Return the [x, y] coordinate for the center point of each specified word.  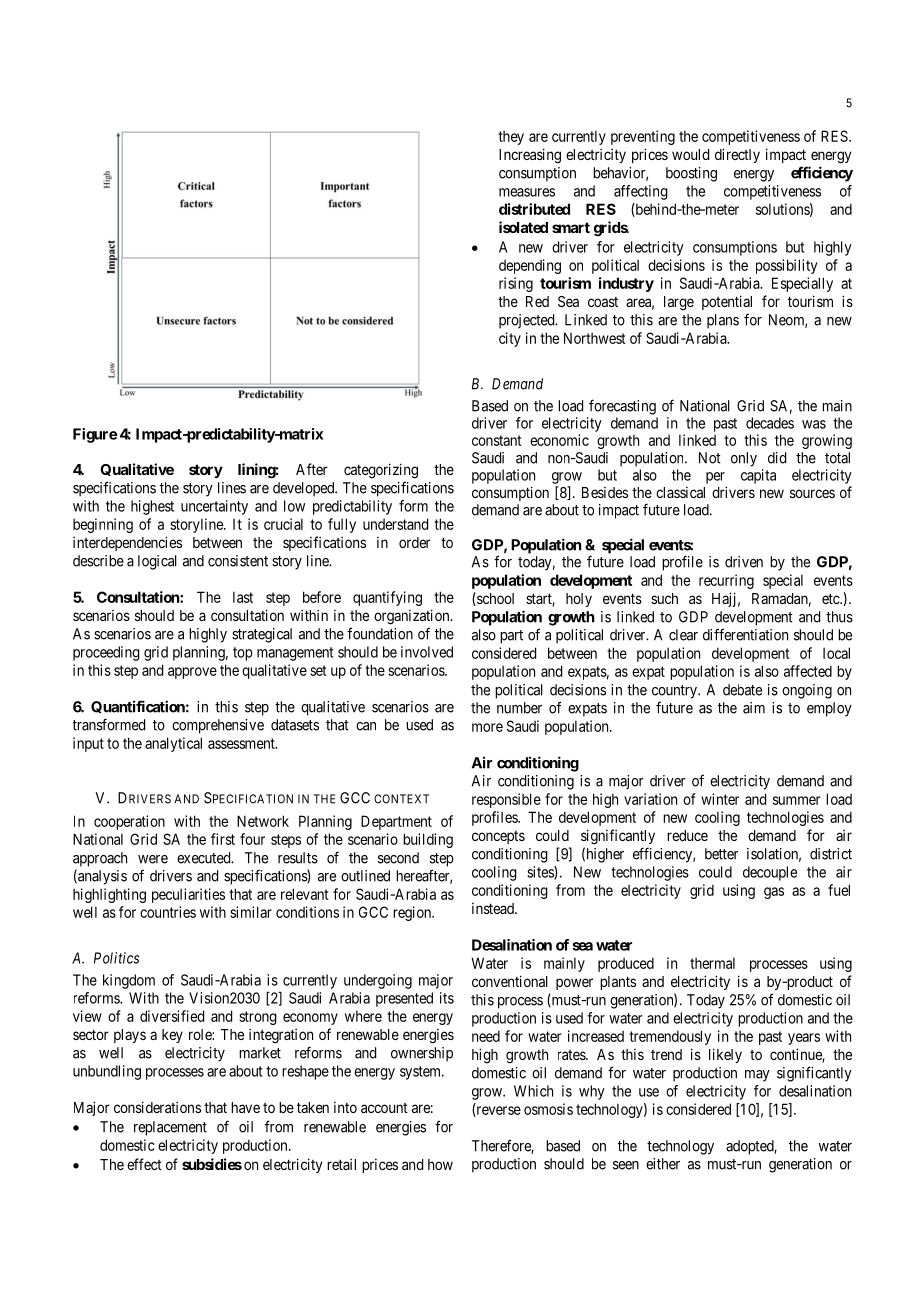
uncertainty [214, 507]
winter [720, 799]
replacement [170, 1128]
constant [497, 440]
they [511, 138]
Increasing [530, 156]
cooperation [129, 822]
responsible [506, 800]
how [440, 1164]
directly [737, 155]
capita [758, 476]
